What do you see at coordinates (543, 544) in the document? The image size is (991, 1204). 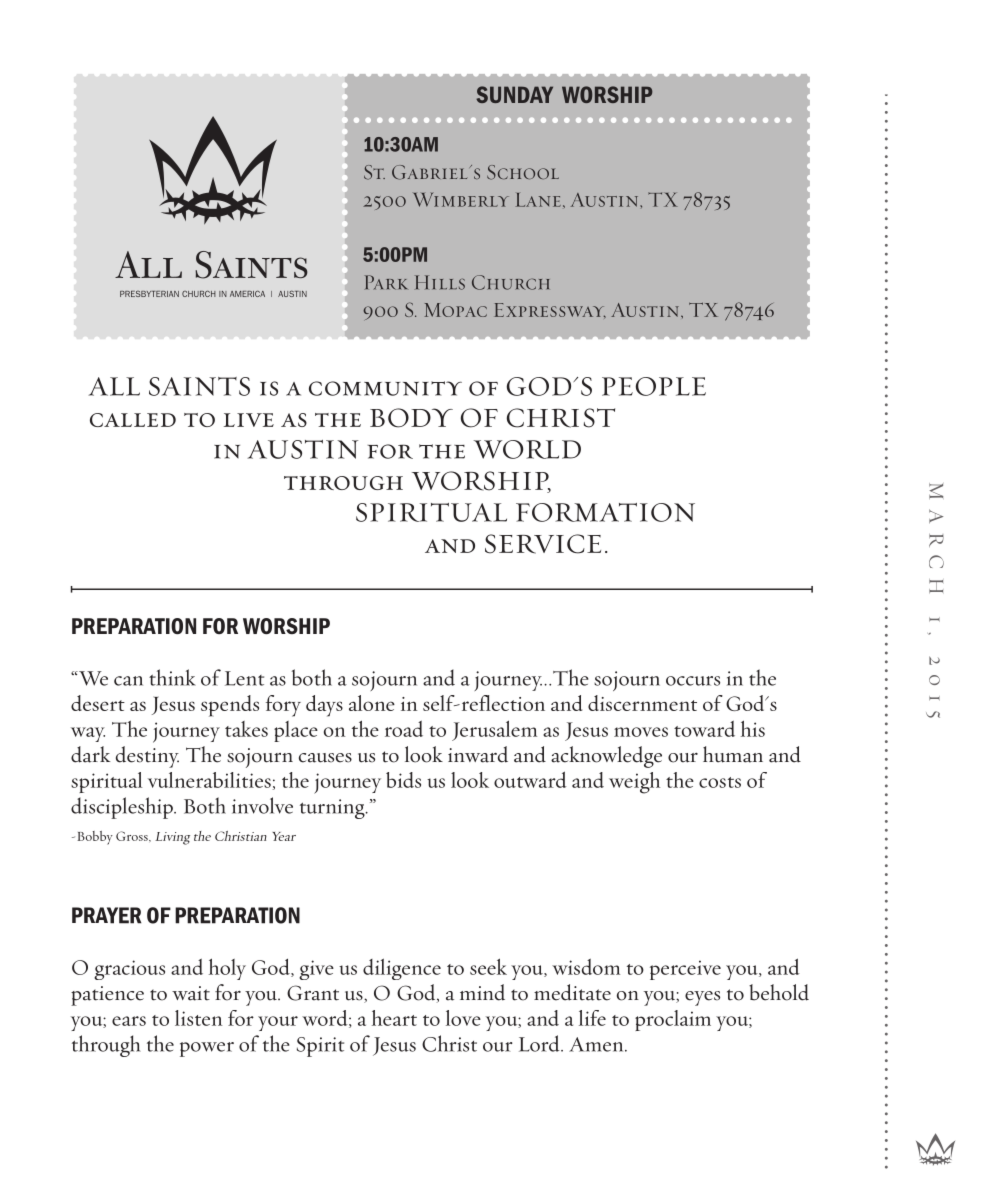 I see `SERVICE` at bounding box center [543, 544].
